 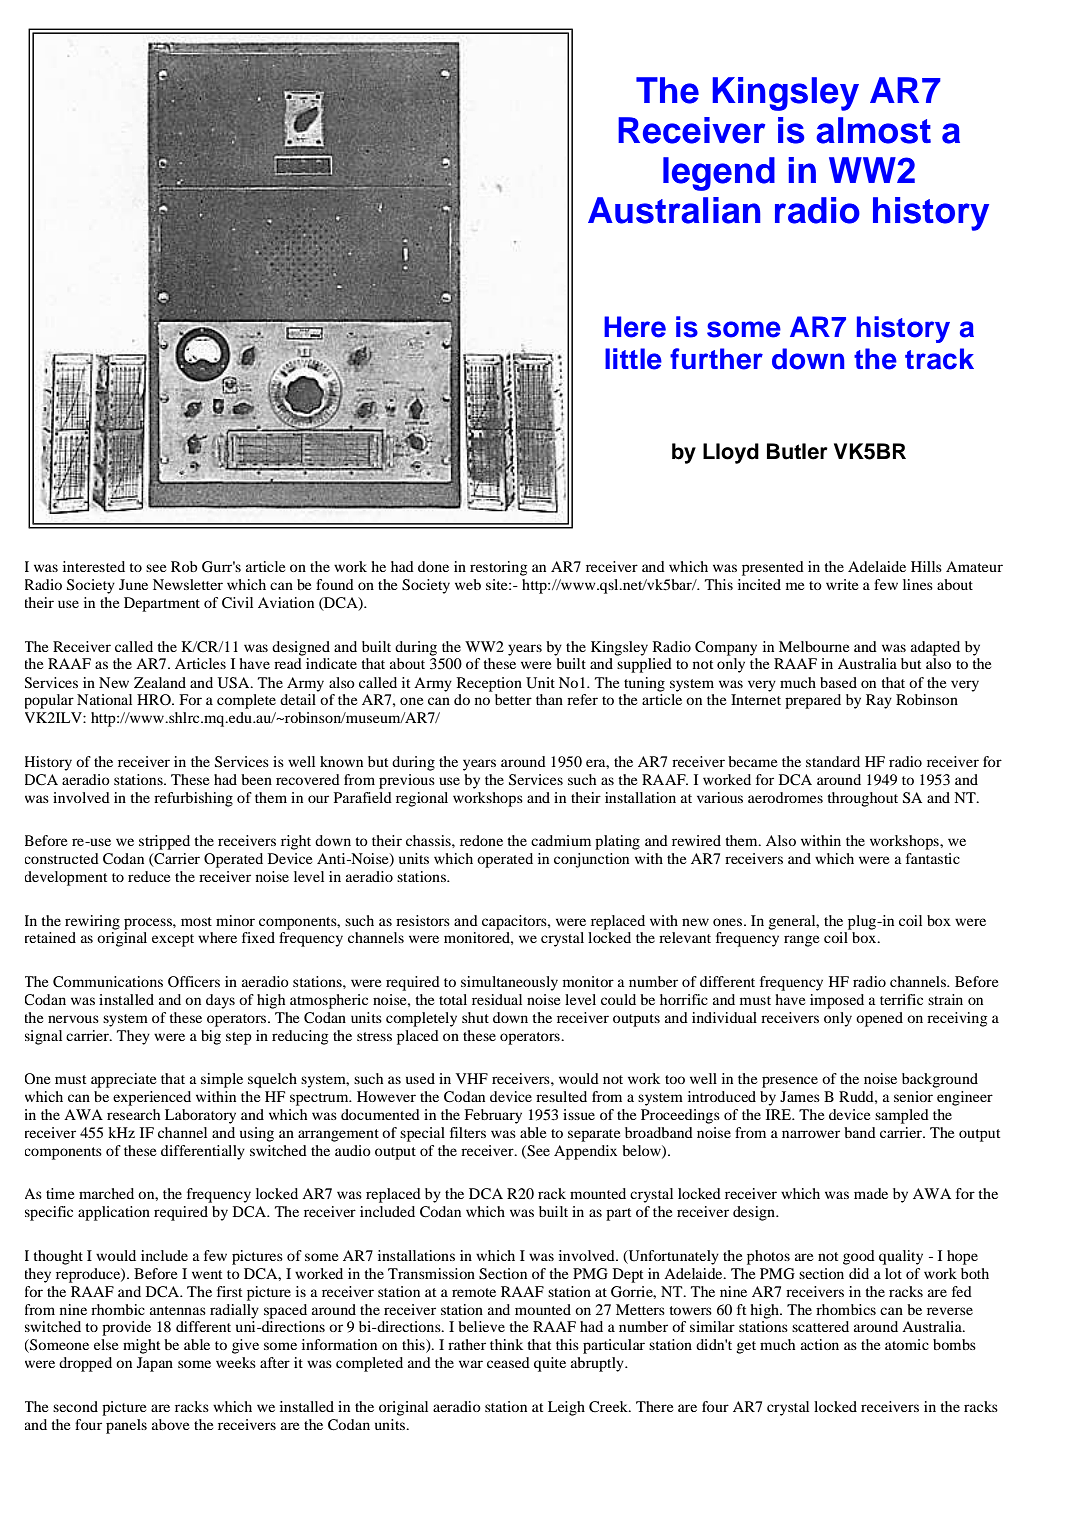 I want to click on little, so click(x=633, y=359).
